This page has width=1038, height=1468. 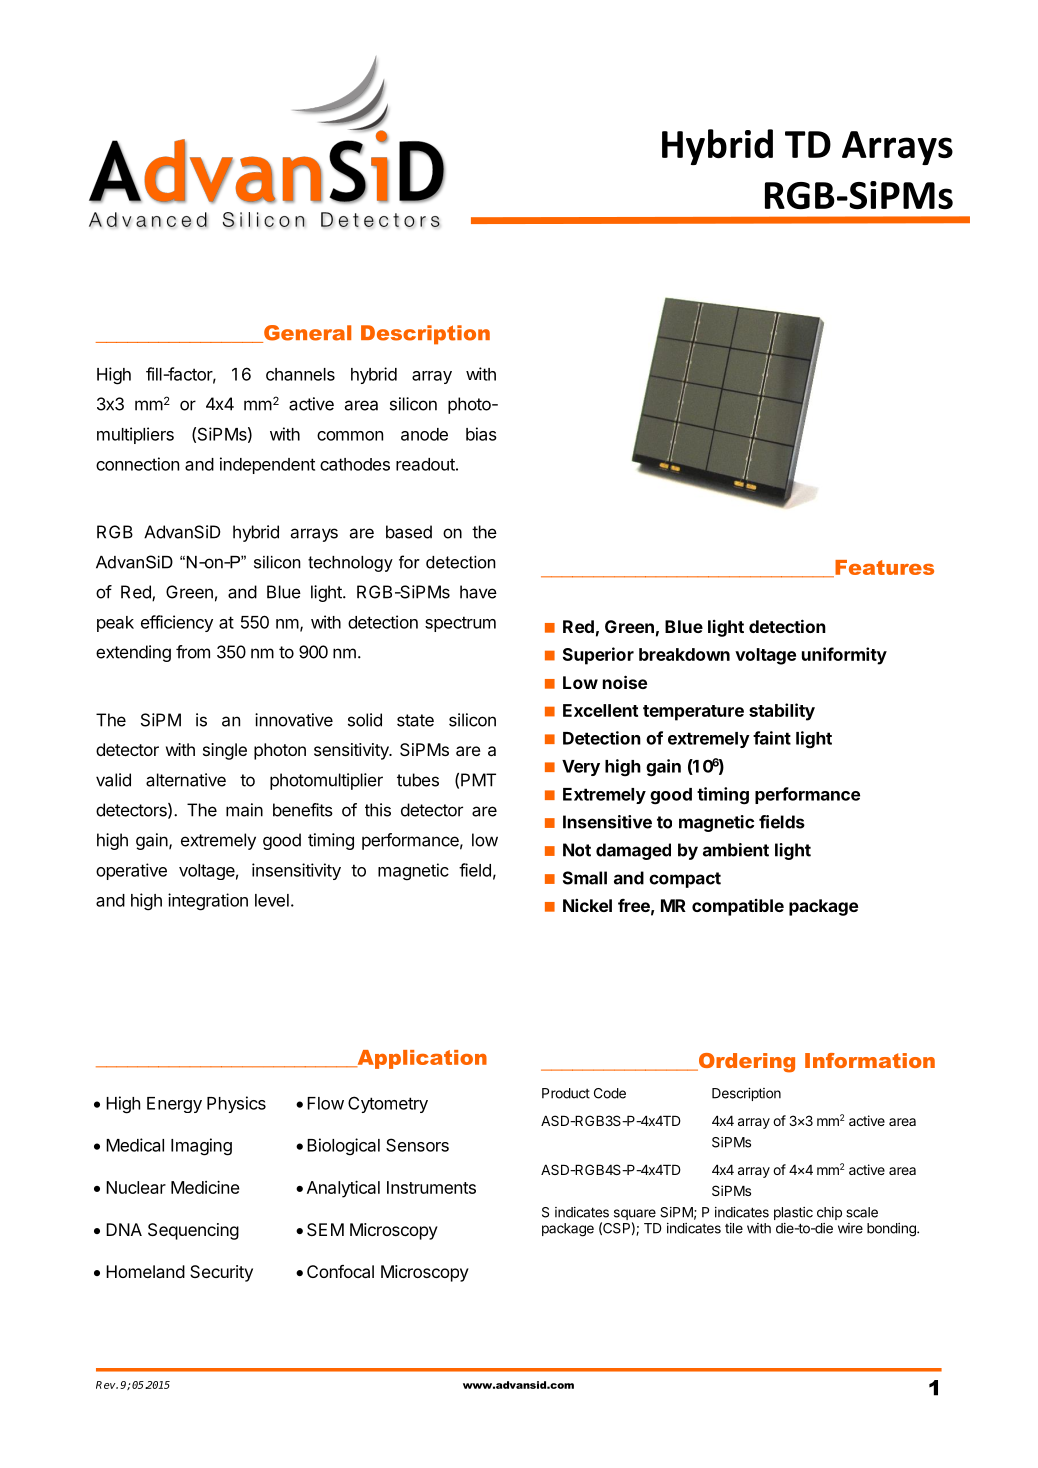 What do you see at coordinates (193, 652) in the page?
I see `from` at bounding box center [193, 652].
